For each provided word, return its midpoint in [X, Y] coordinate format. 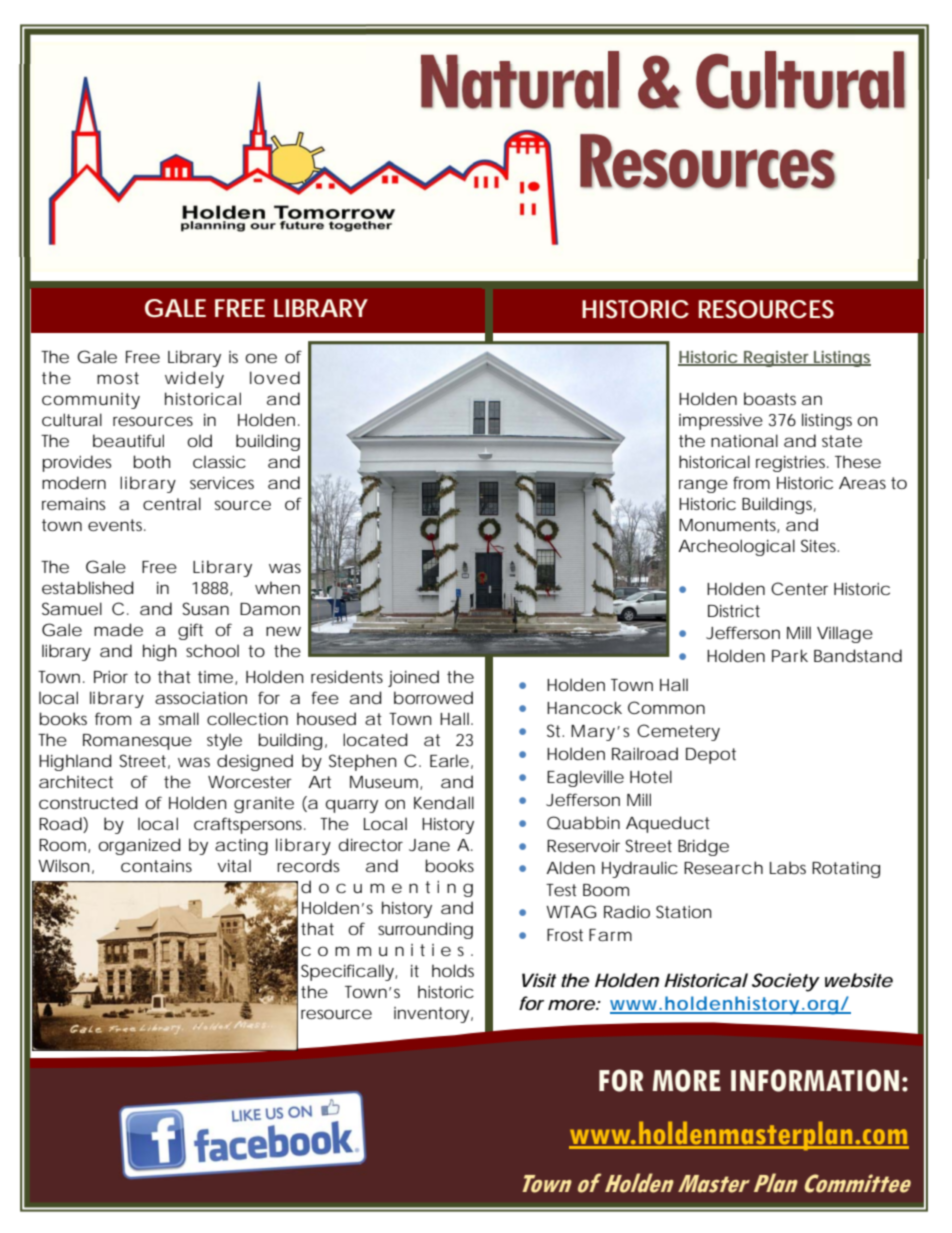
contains [156, 866]
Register [777, 359]
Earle [449, 760]
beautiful [128, 440]
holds [453, 970]
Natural [520, 80]
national [744, 440]
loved [275, 377]
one [261, 358]
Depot [711, 756]
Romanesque [137, 742]
